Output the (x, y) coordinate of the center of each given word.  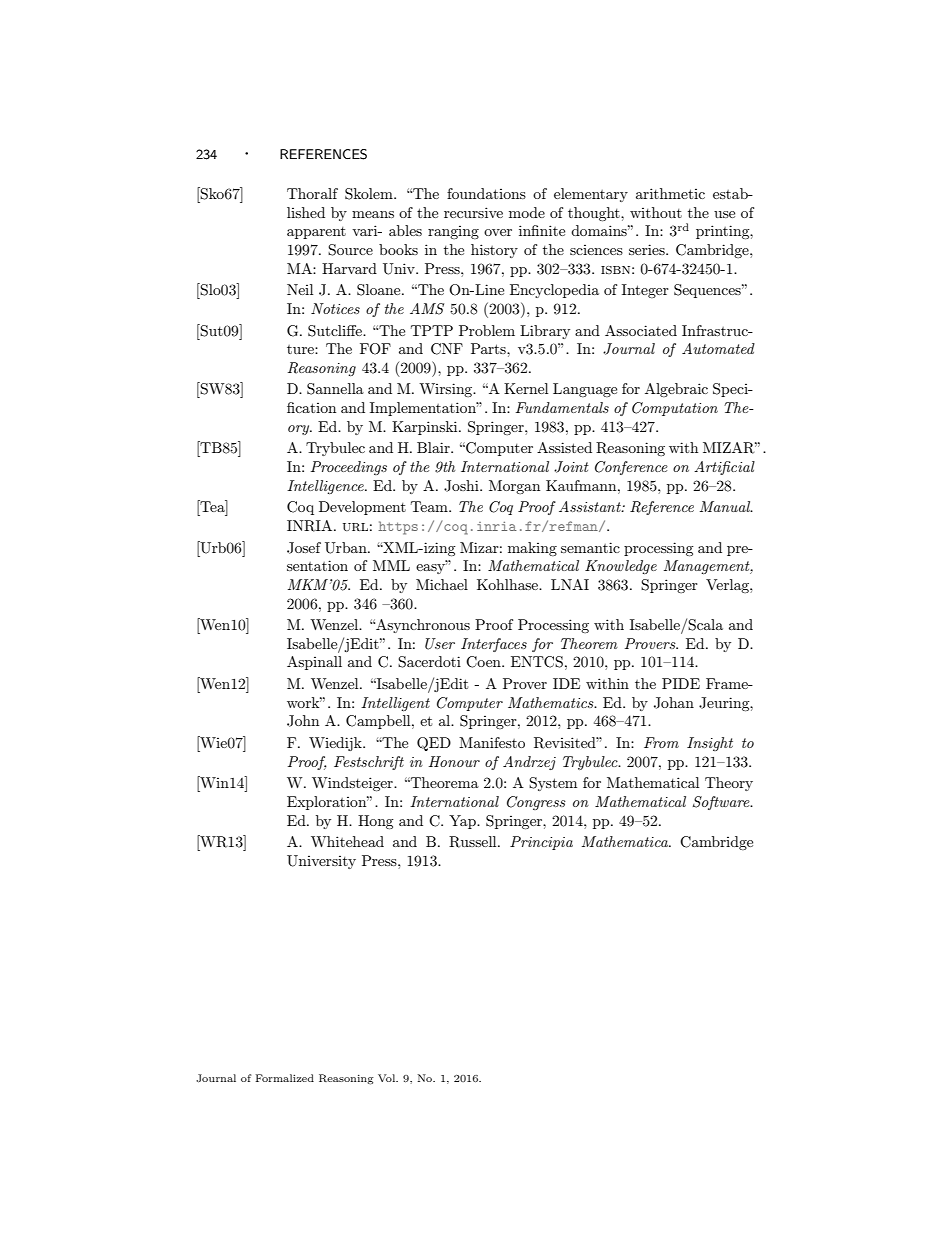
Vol (388, 1078)
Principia (541, 843)
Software (722, 803)
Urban (347, 548)
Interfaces (494, 645)
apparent (316, 233)
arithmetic (670, 193)
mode (527, 212)
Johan (674, 703)
